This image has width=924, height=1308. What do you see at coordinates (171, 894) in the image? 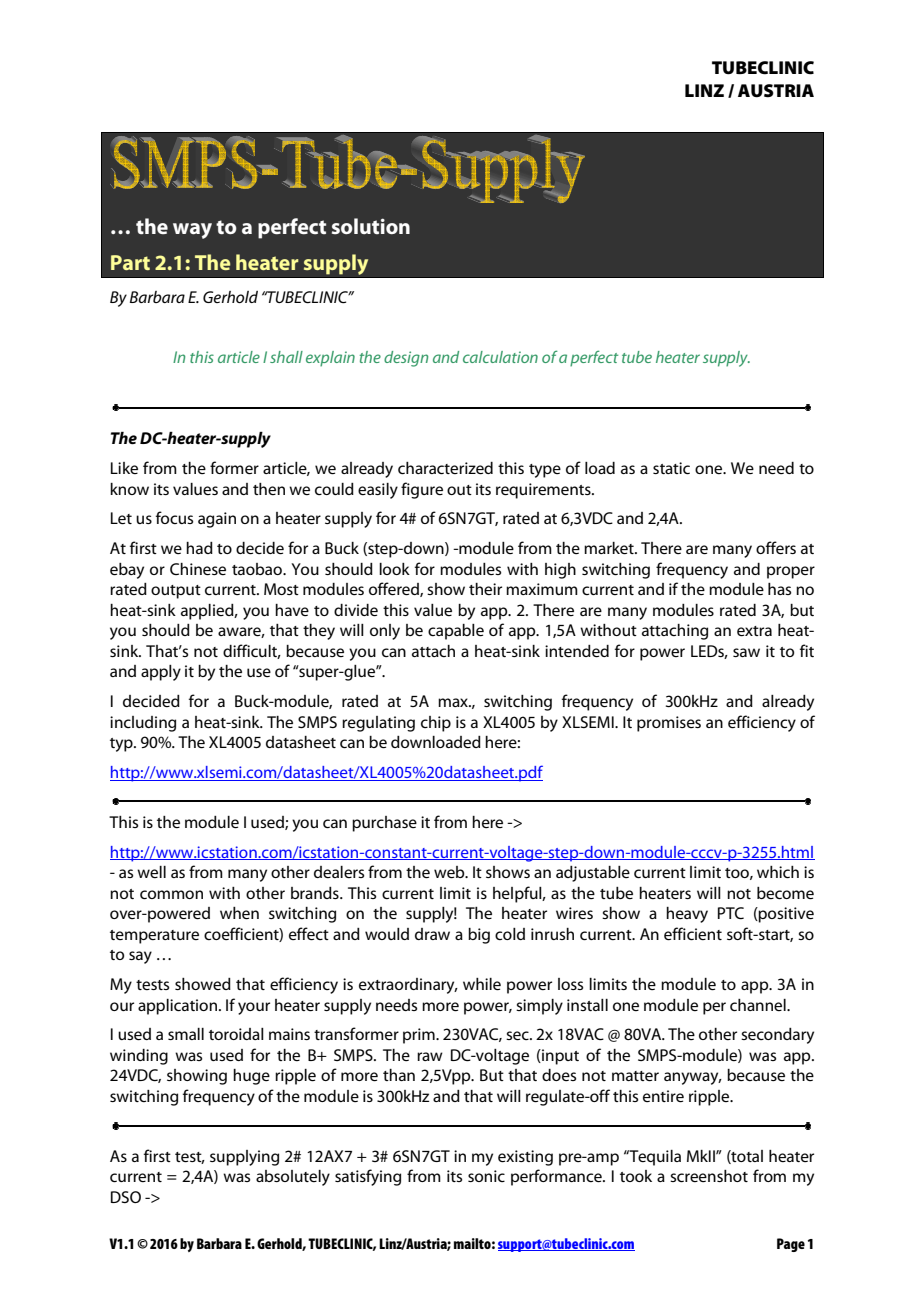
I see `common` at bounding box center [171, 894].
